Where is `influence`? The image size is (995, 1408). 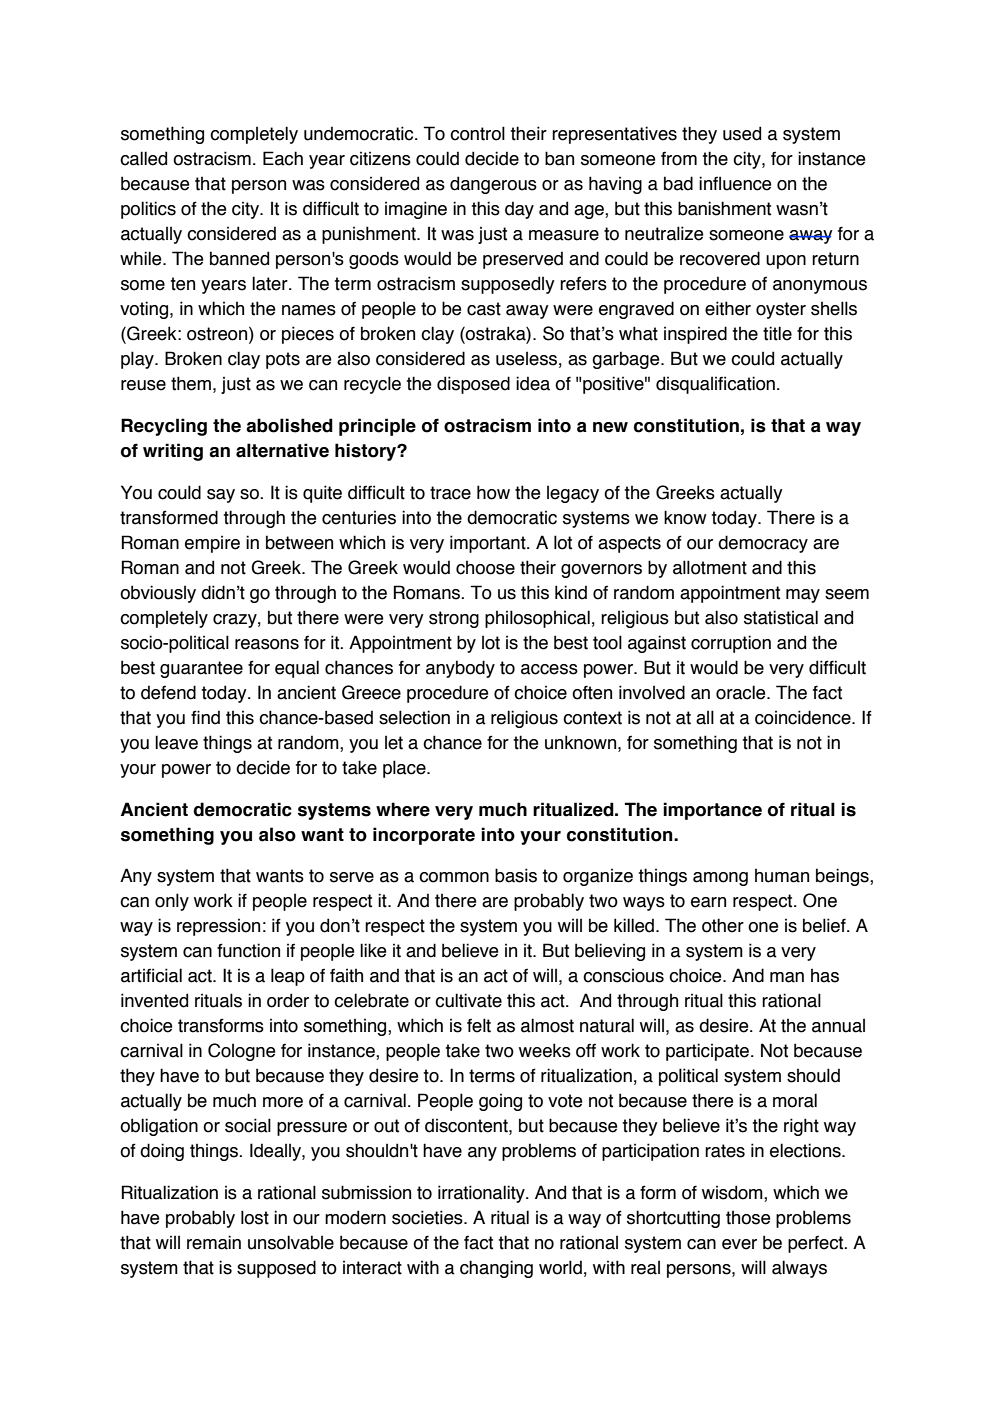
influence is located at coordinates (735, 183).
